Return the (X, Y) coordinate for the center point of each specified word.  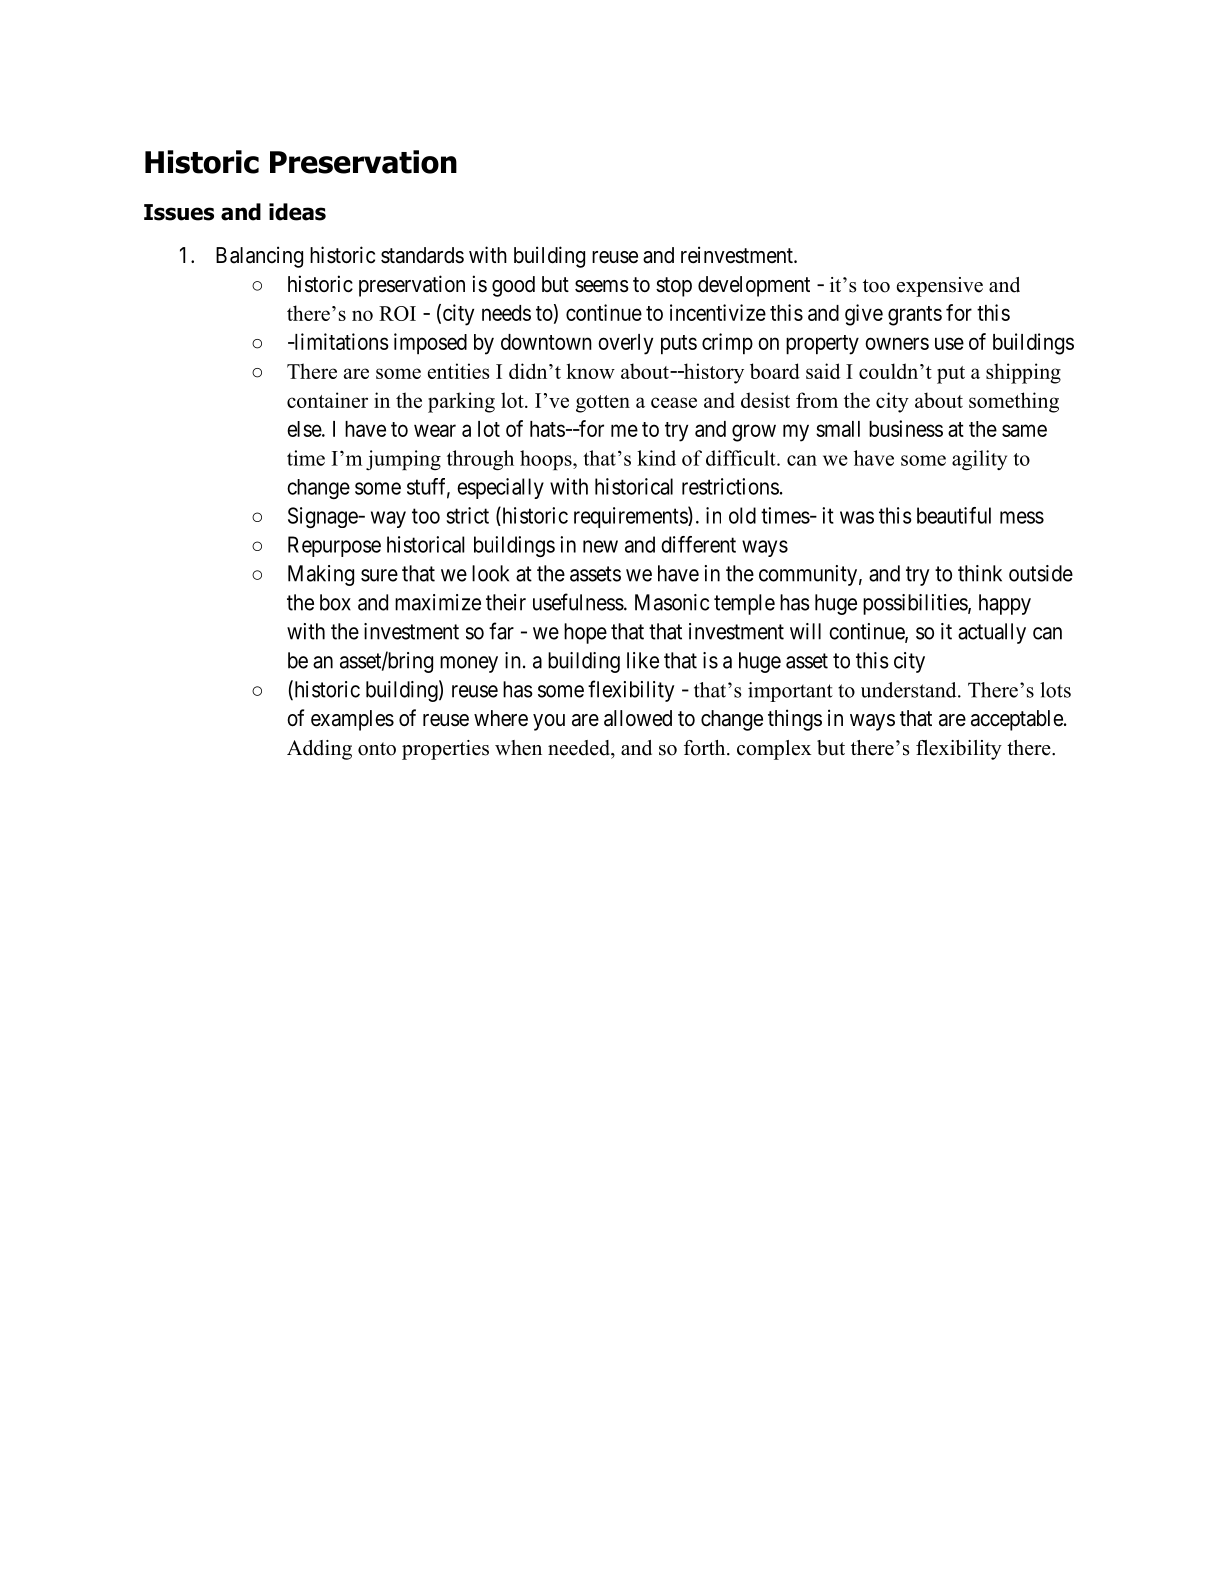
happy (1005, 604)
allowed (638, 718)
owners (897, 343)
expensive (940, 287)
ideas (297, 212)
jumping (403, 460)
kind (656, 458)
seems (602, 286)
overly (625, 344)
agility (979, 460)
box (335, 602)
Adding (319, 750)
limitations (340, 341)
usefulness (578, 602)
